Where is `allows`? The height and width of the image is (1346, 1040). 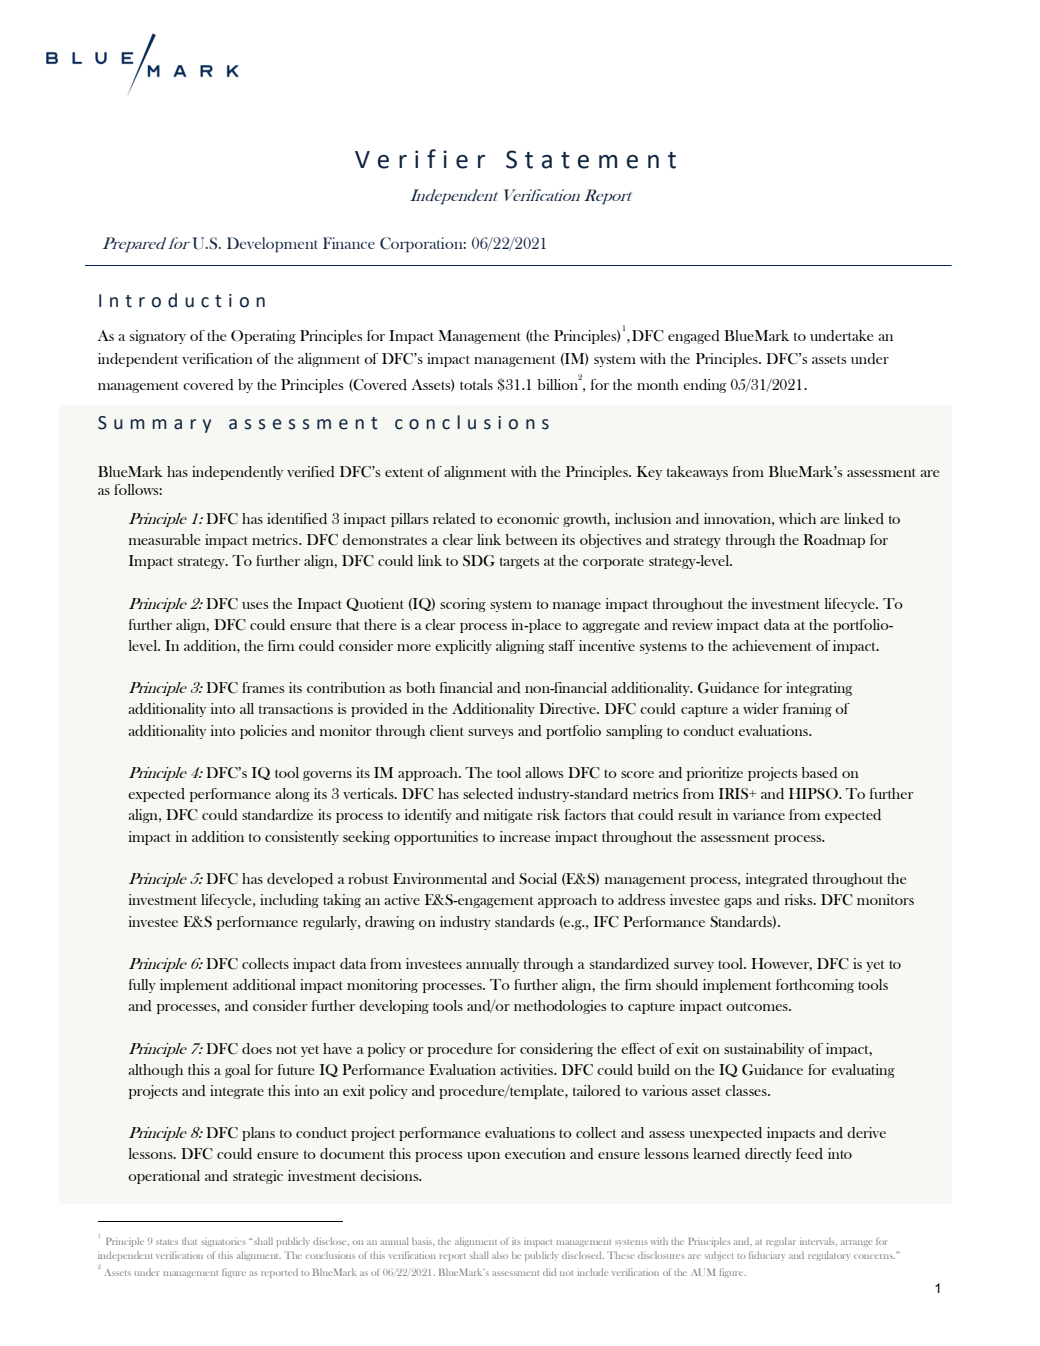 allows is located at coordinates (544, 772).
